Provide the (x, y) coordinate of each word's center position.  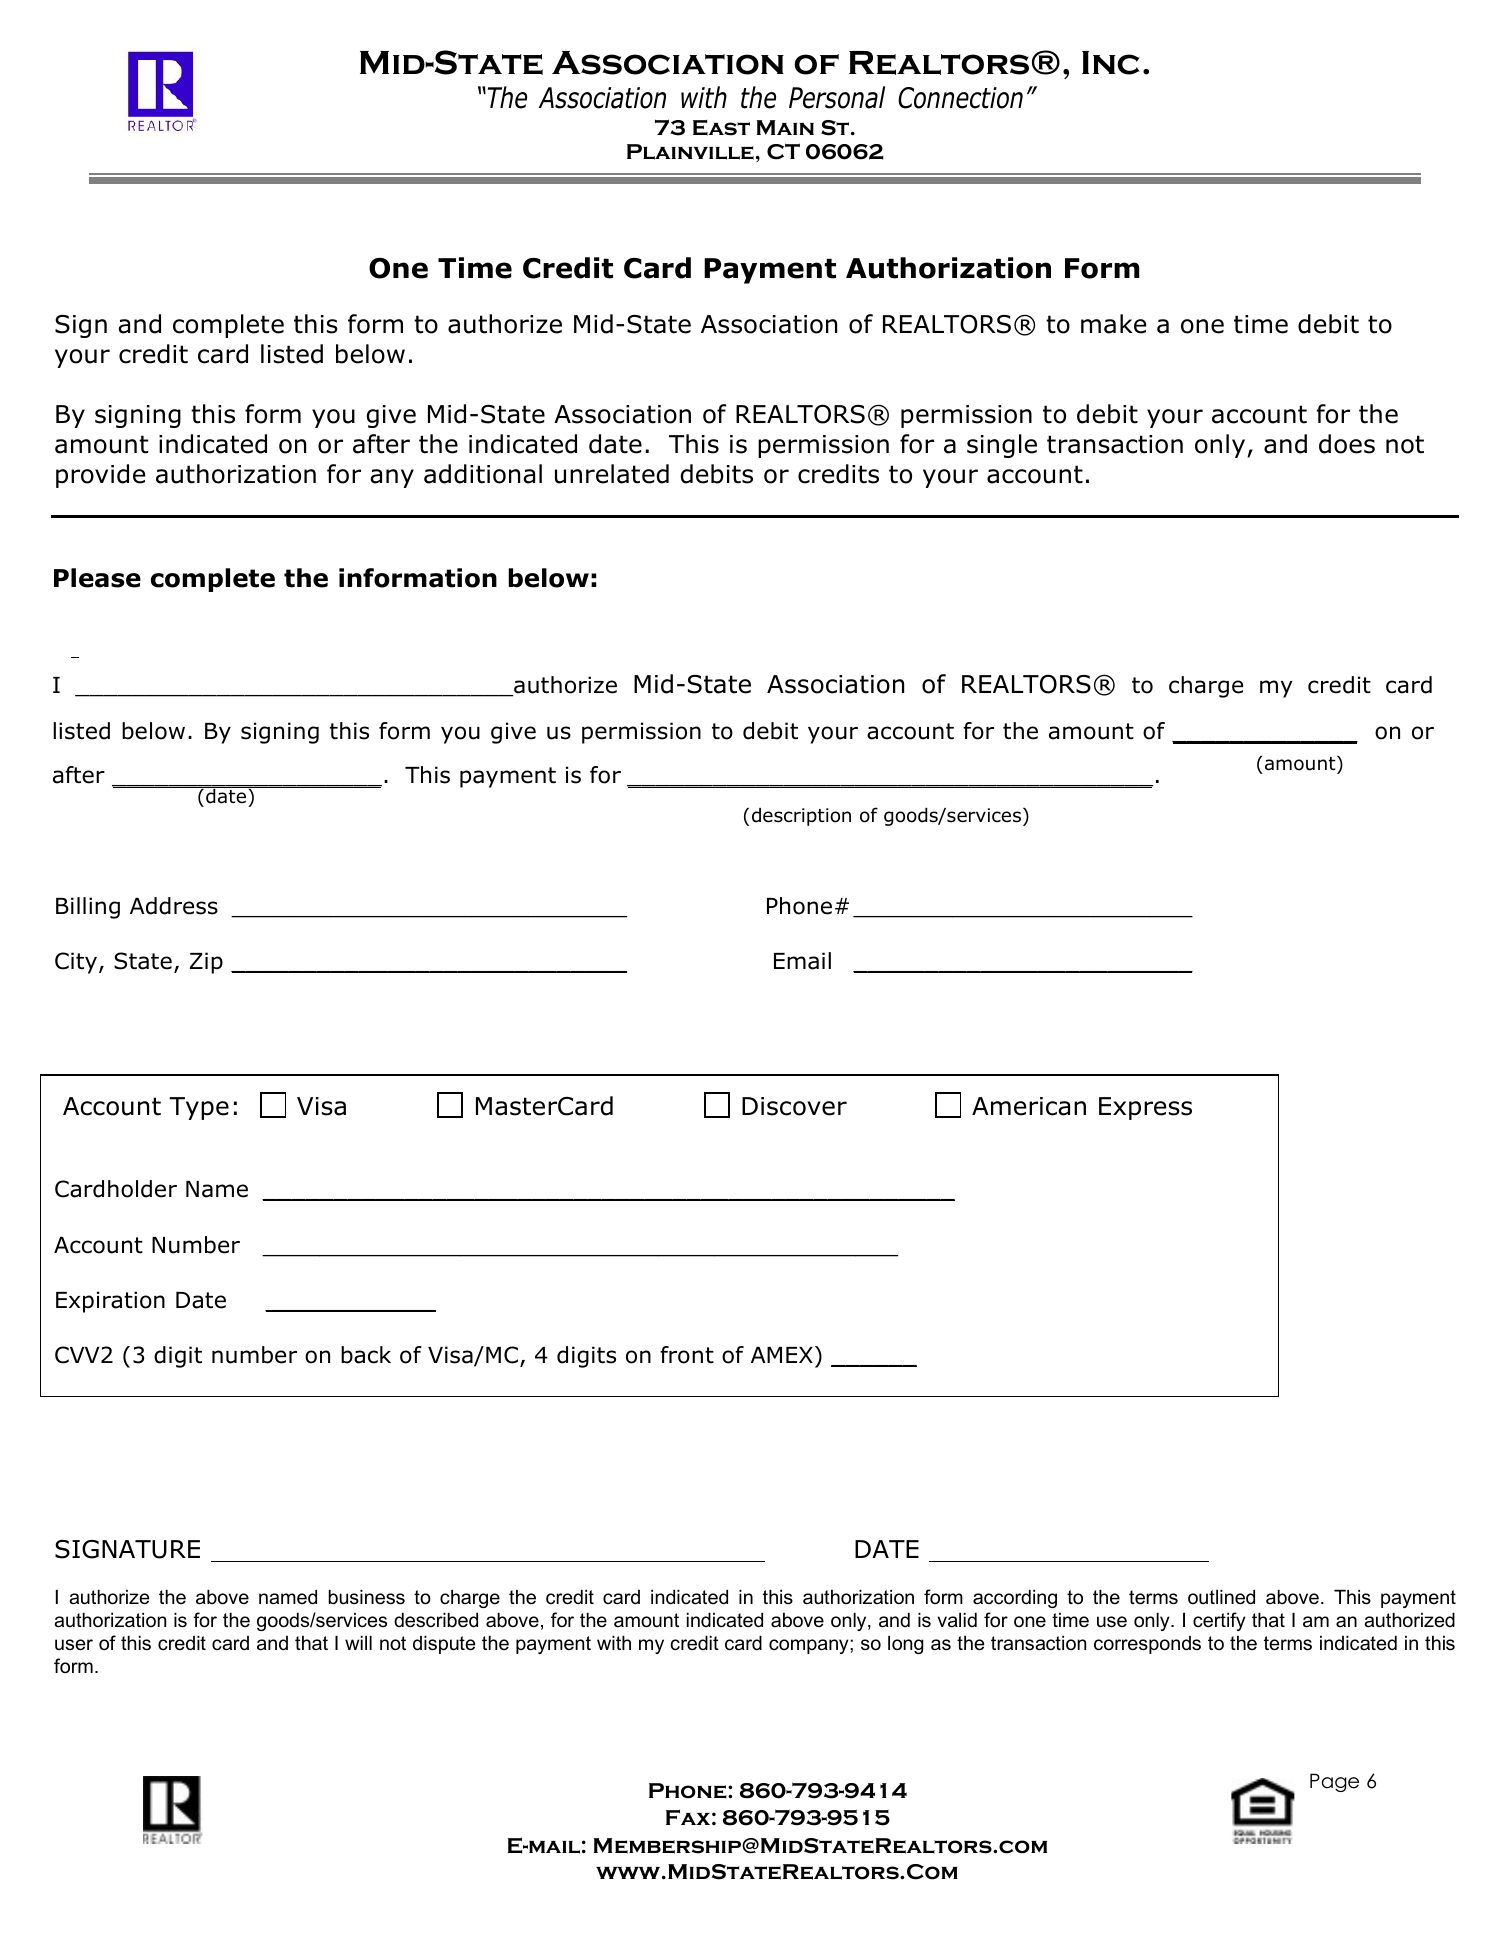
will (358, 1643)
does (1347, 444)
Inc (1111, 63)
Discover (794, 1106)
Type (199, 1108)
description (801, 817)
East (721, 128)
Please (97, 578)
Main (785, 127)
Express (1145, 1108)
